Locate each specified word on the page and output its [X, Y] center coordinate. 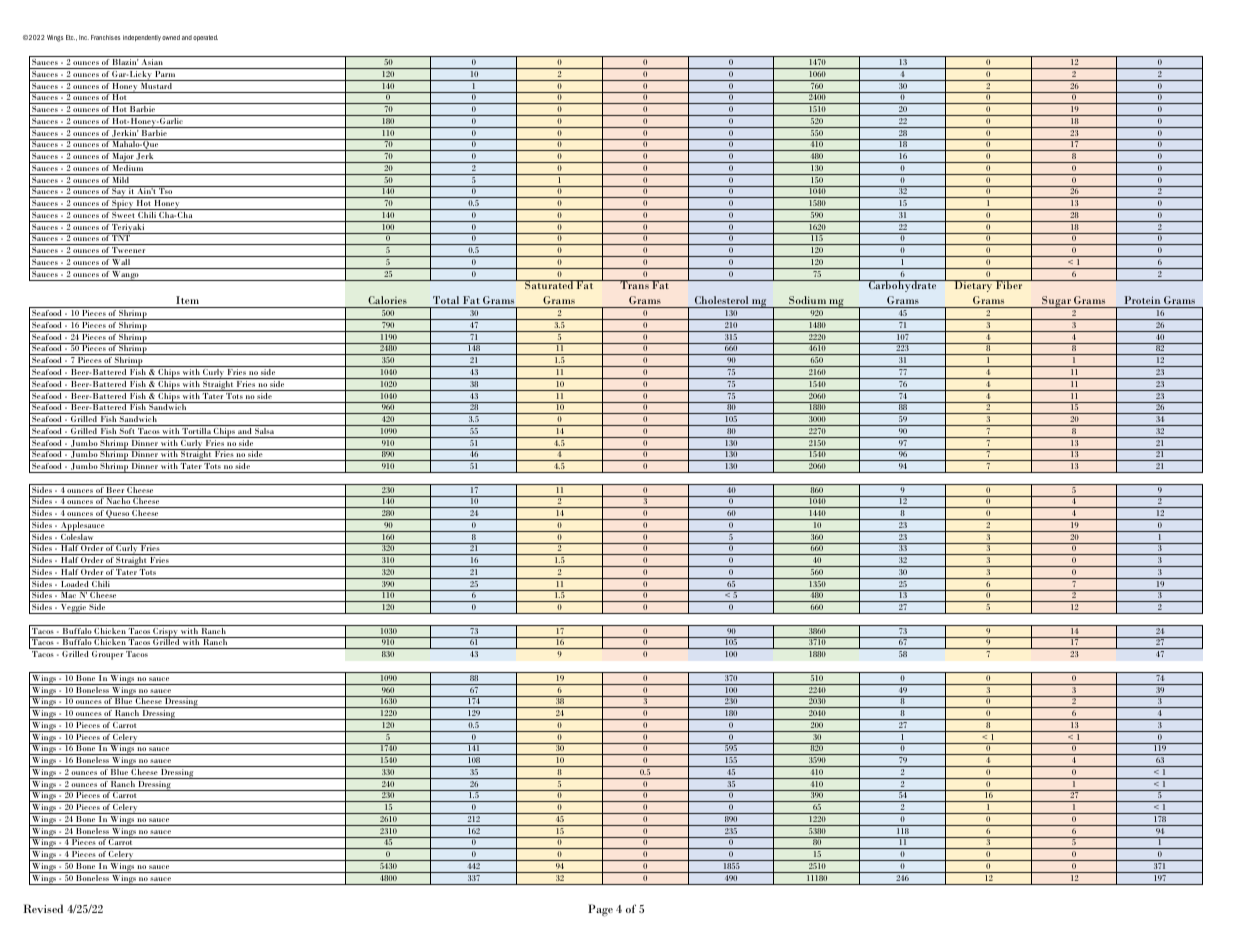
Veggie [73, 609]
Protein [1142, 300]
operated [205, 38]
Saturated [549, 284]
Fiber [1009, 284]
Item [187, 300]
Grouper [107, 655]
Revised [43, 908]
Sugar [1056, 302]
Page [600, 910]
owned [171, 37]
